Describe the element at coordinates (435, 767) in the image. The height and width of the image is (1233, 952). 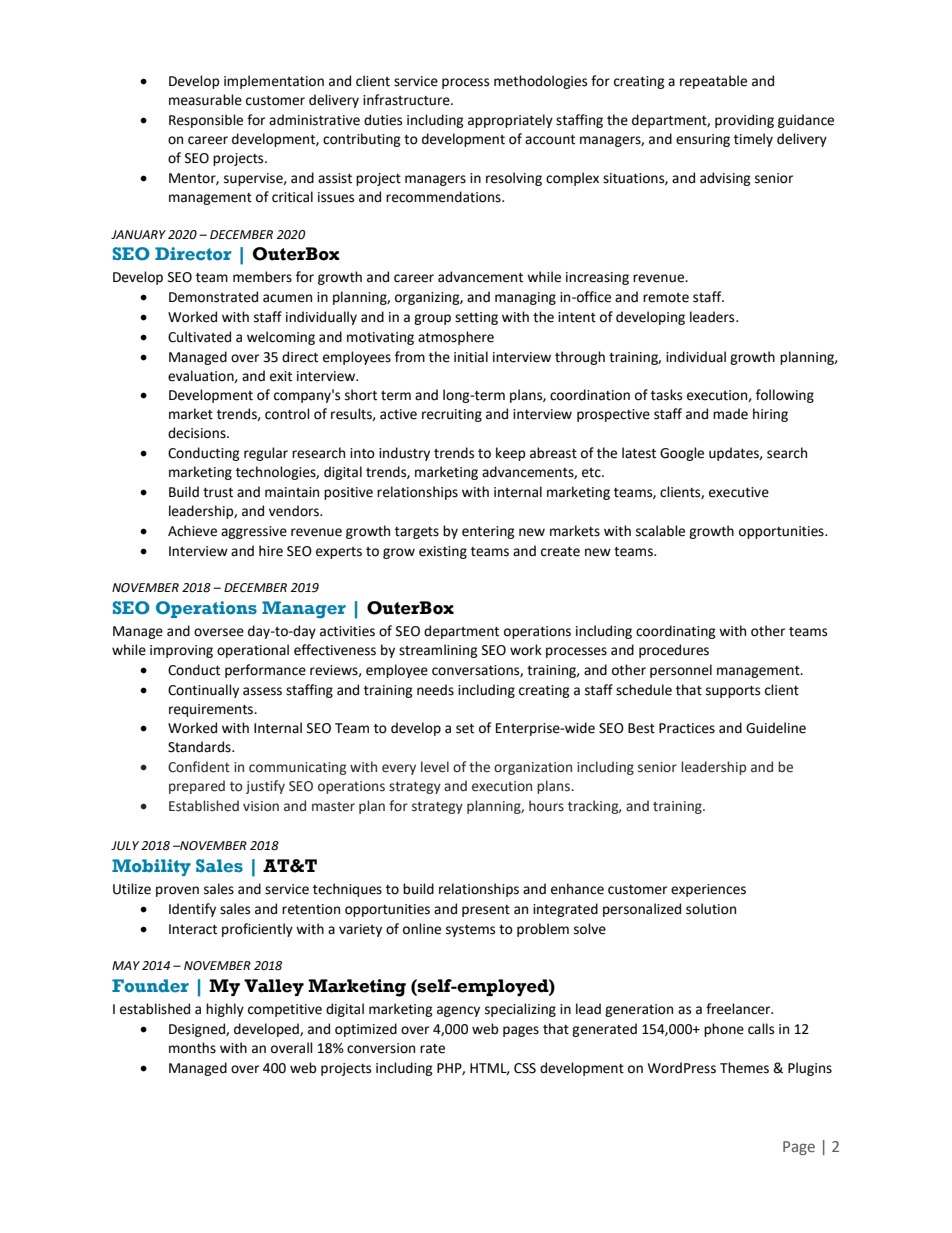
I see `level` at that location.
